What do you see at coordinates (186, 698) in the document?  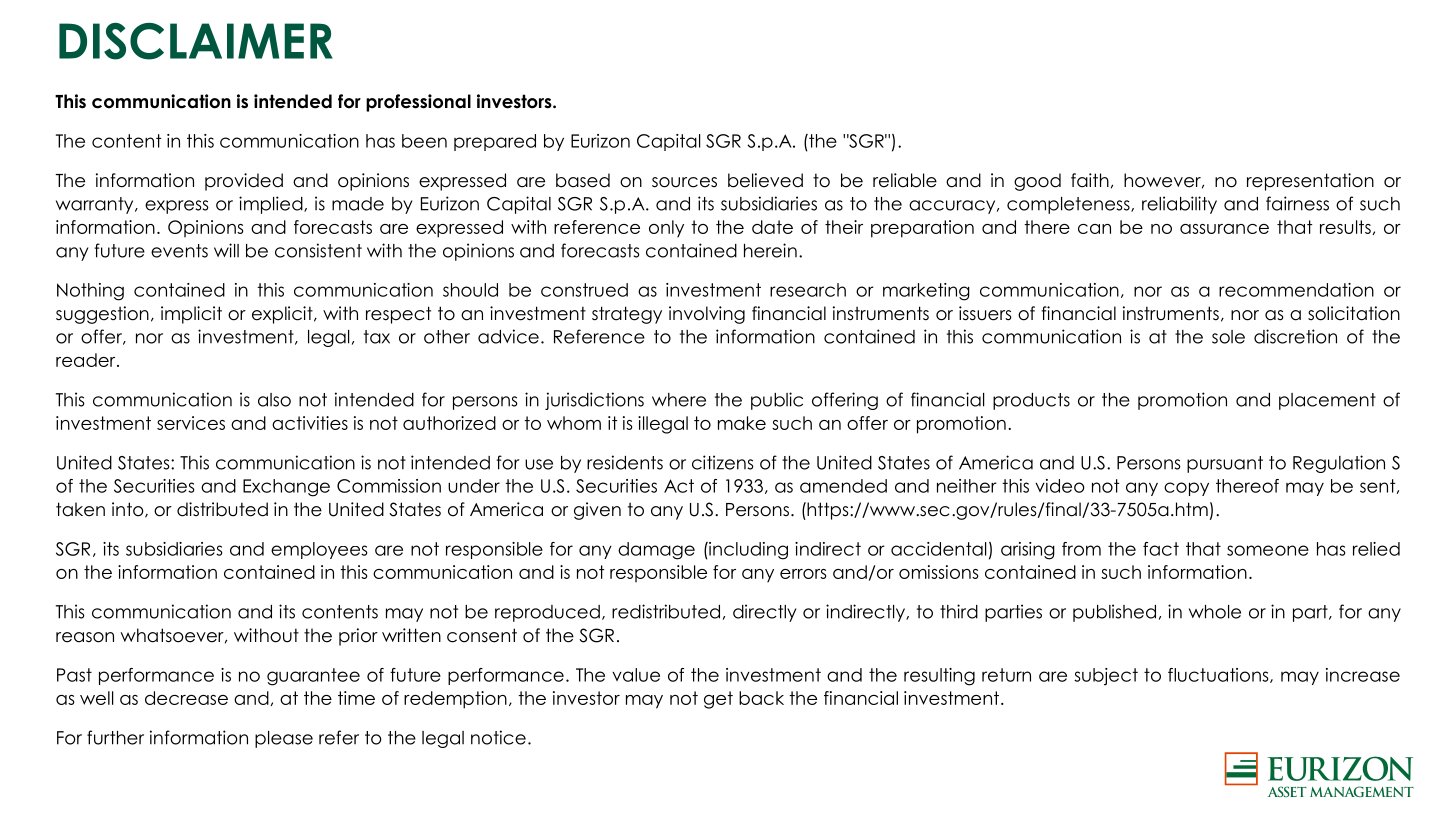 I see `decrease` at bounding box center [186, 698].
